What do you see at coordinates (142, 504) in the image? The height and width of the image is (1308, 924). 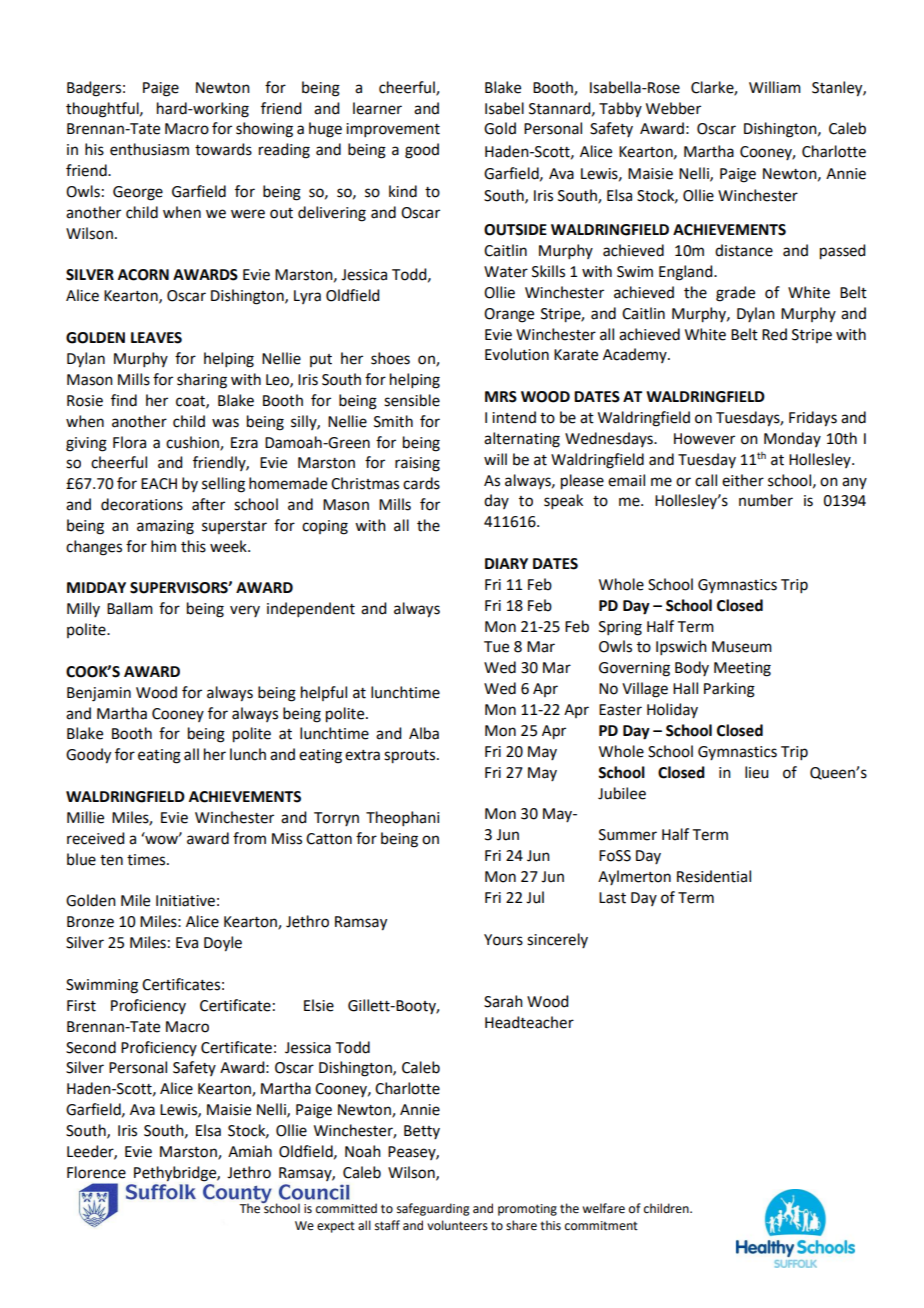 I see `decorations` at bounding box center [142, 504].
